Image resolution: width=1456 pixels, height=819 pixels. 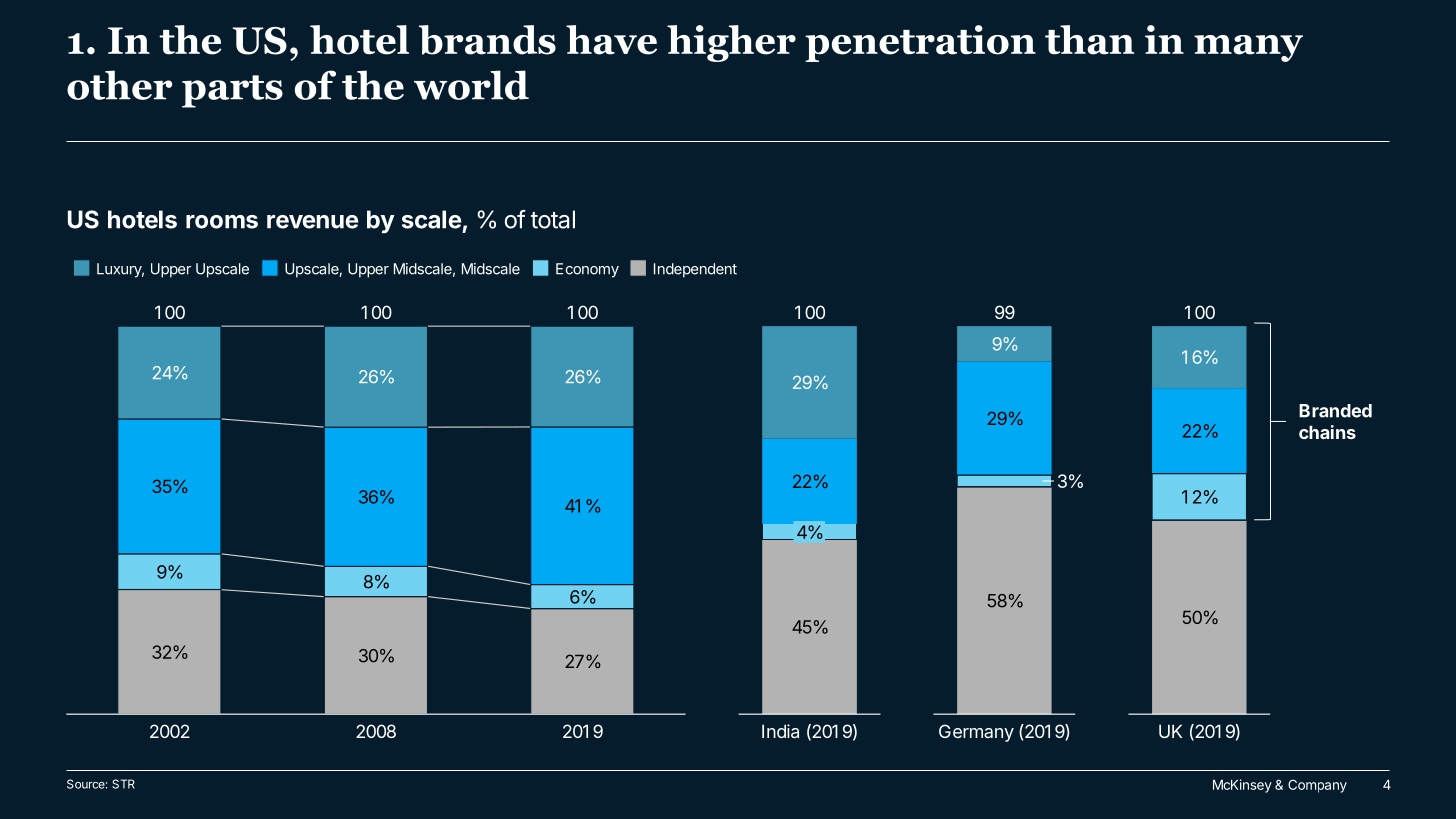 I want to click on penetration, so click(x=920, y=43).
